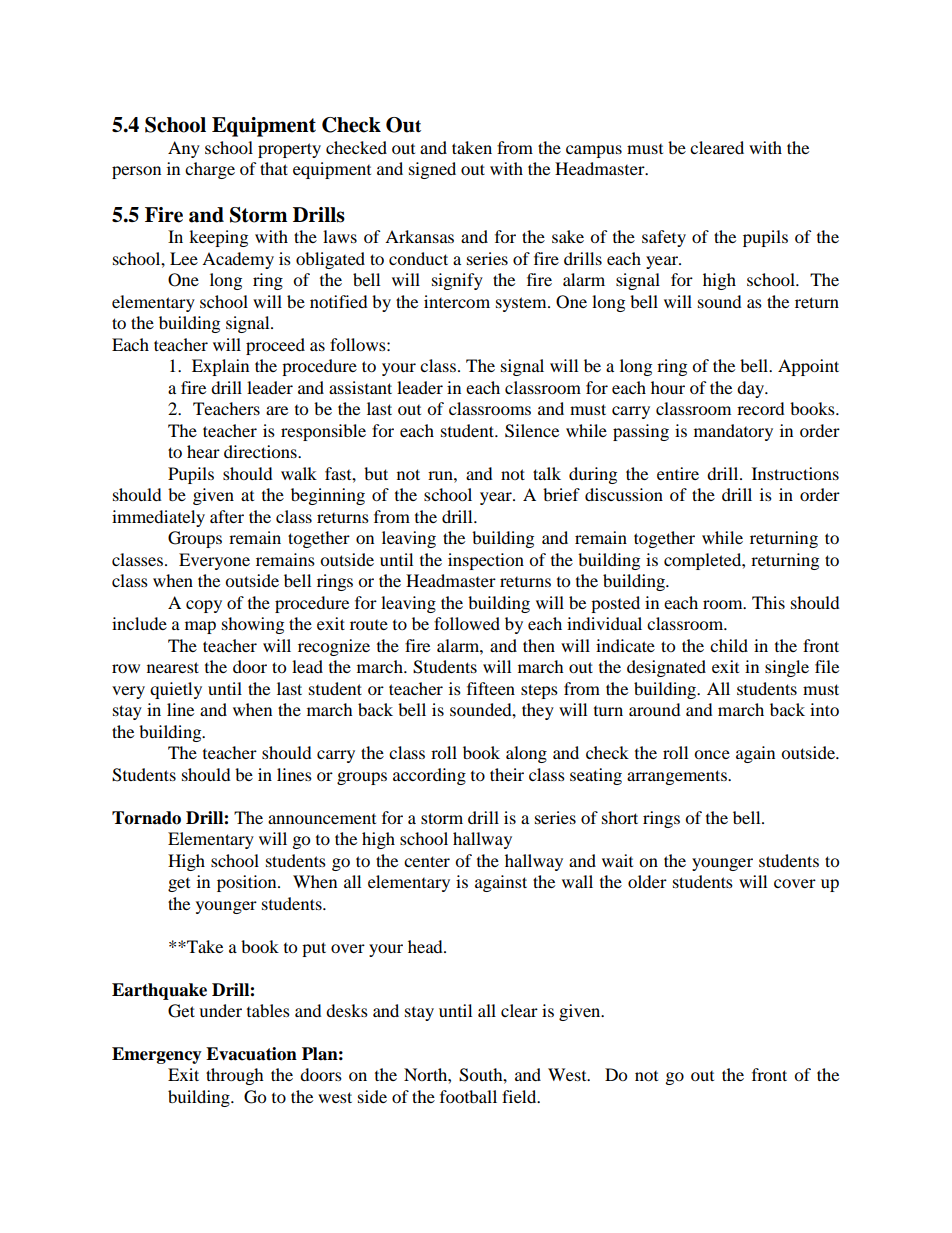 This page has width=952, height=1233. What do you see at coordinates (520, 1096) in the page?
I see `field` at bounding box center [520, 1096].
